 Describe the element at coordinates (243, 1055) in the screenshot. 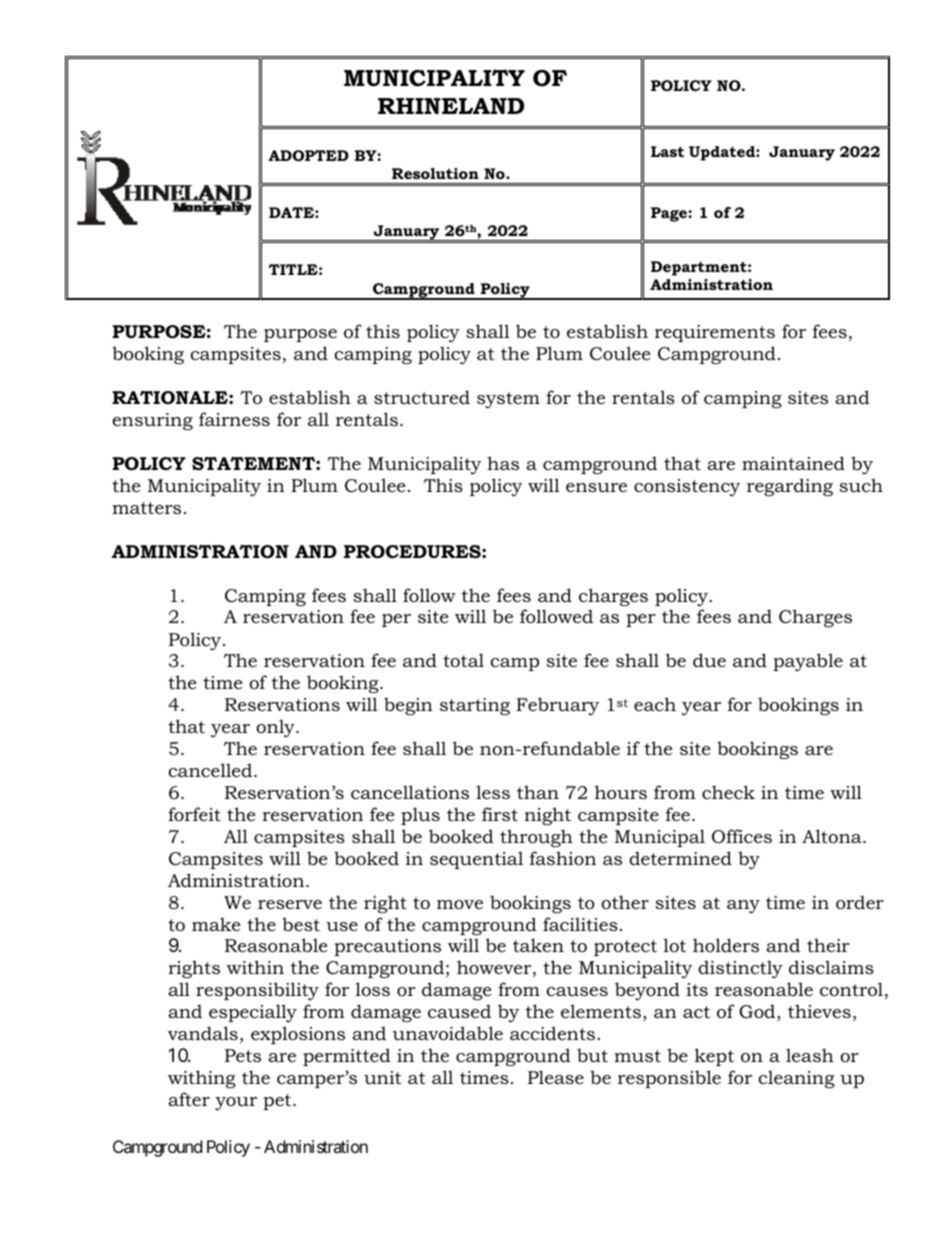

I see `Pets` at that location.
